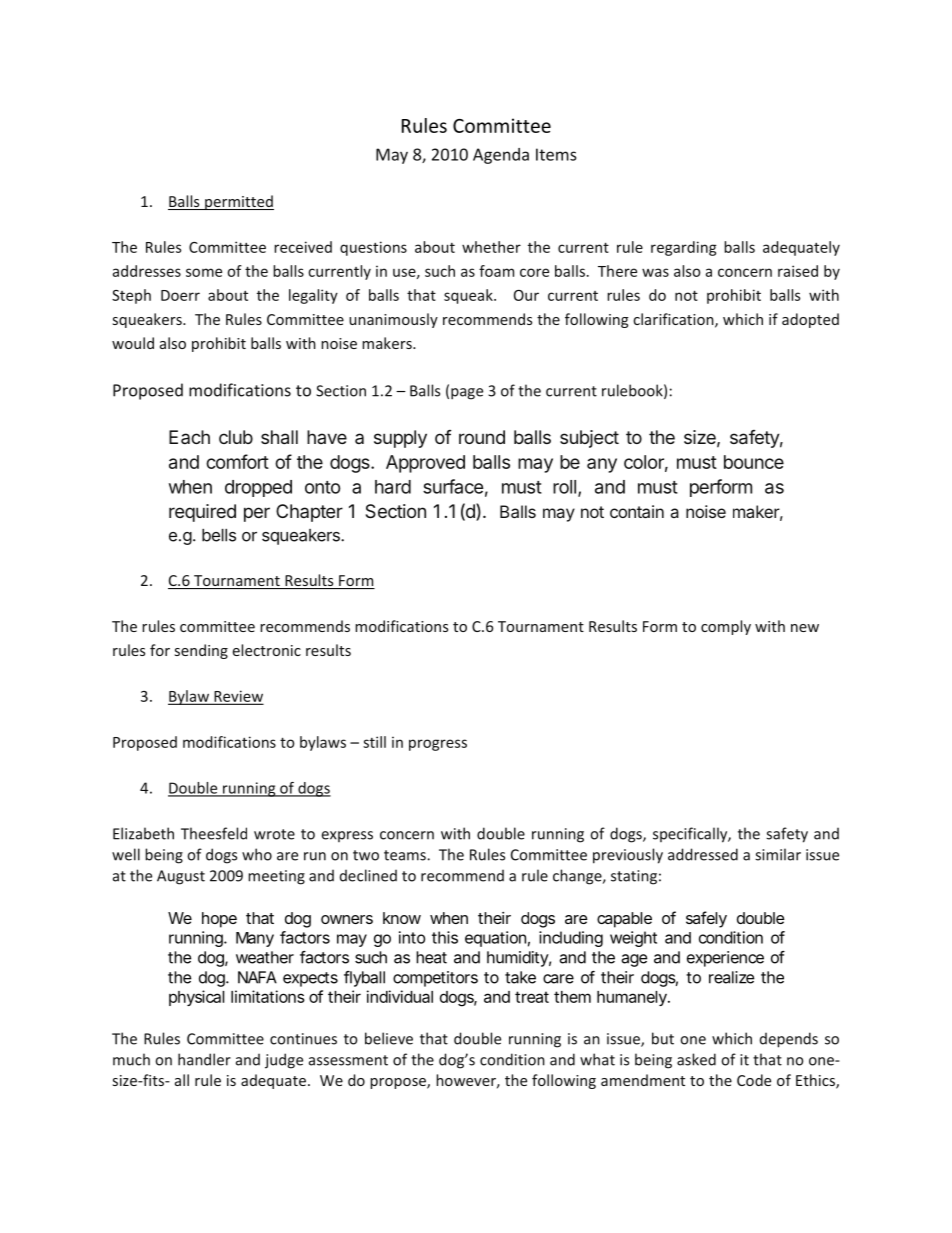  I want to click on progress, so click(438, 745).
